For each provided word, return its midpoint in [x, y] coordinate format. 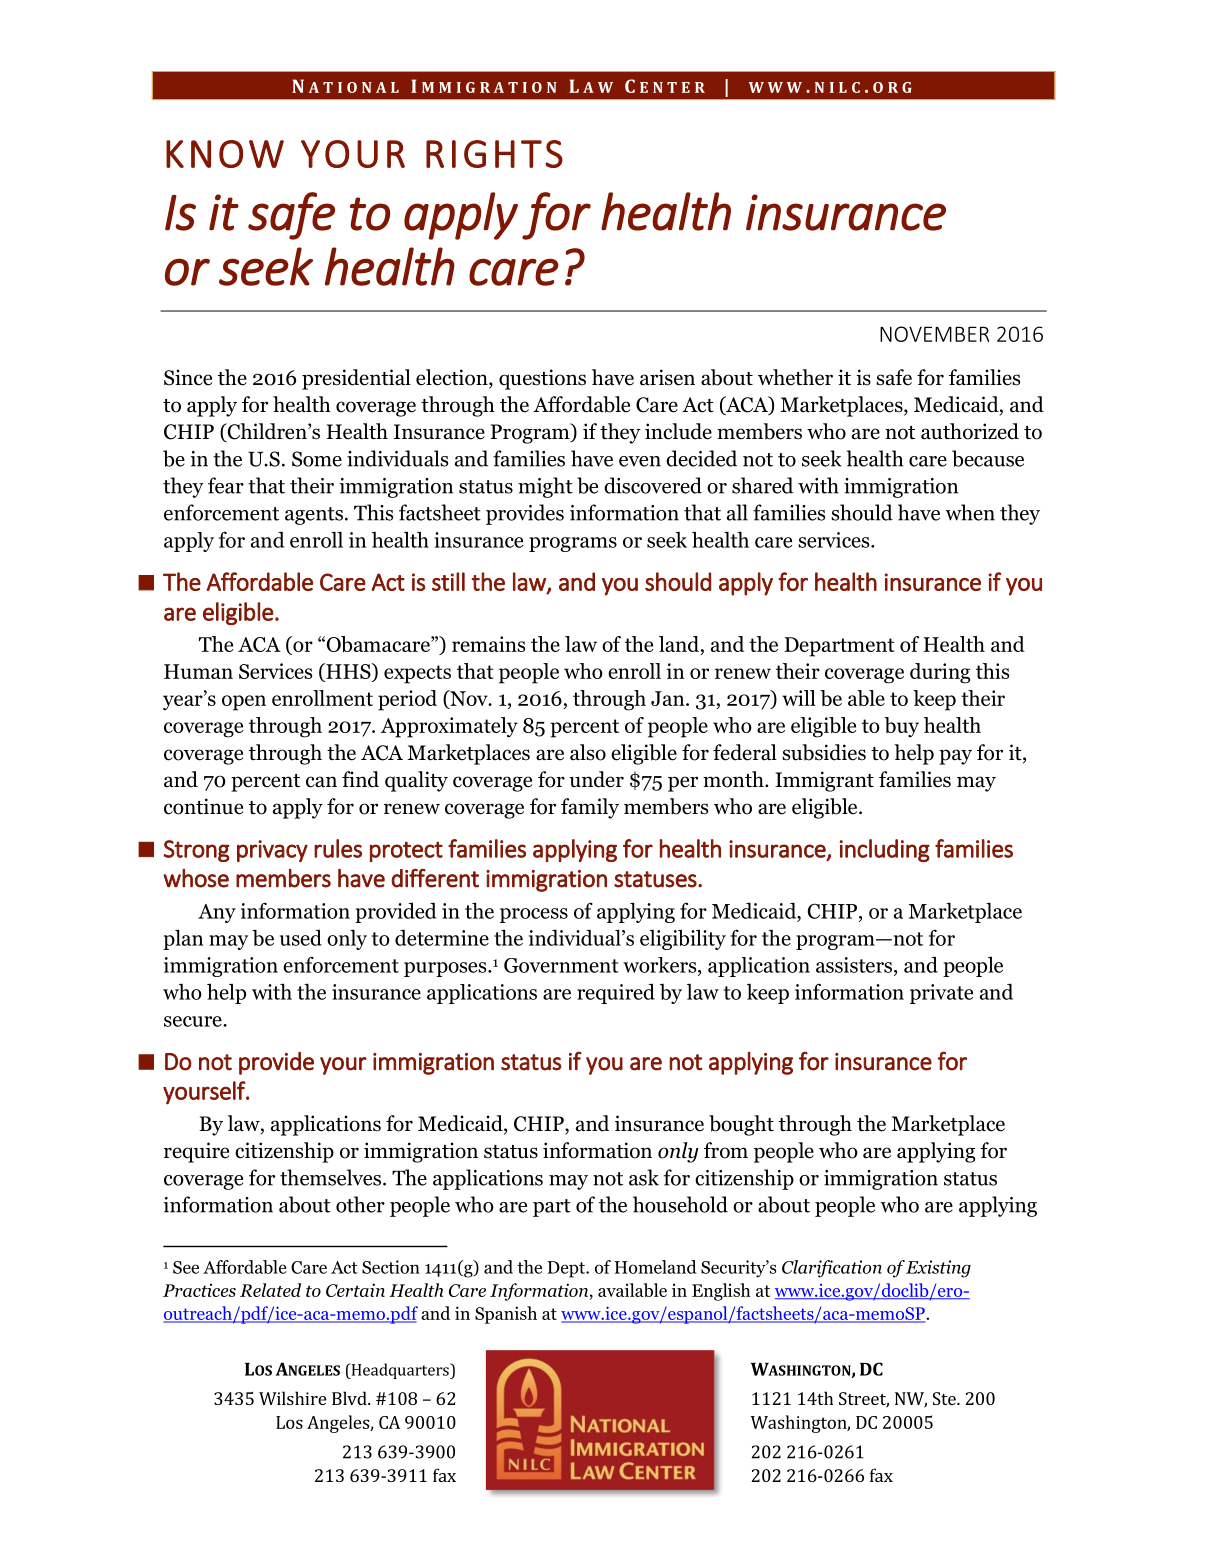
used [301, 937]
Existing [938, 1269]
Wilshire [292, 1398]
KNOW [225, 154]
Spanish [506, 1315]
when [970, 512]
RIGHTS [494, 154]
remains [488, 644]
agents [314, 516]
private [941, 994]
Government [561, 965]
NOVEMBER [934, 334]
